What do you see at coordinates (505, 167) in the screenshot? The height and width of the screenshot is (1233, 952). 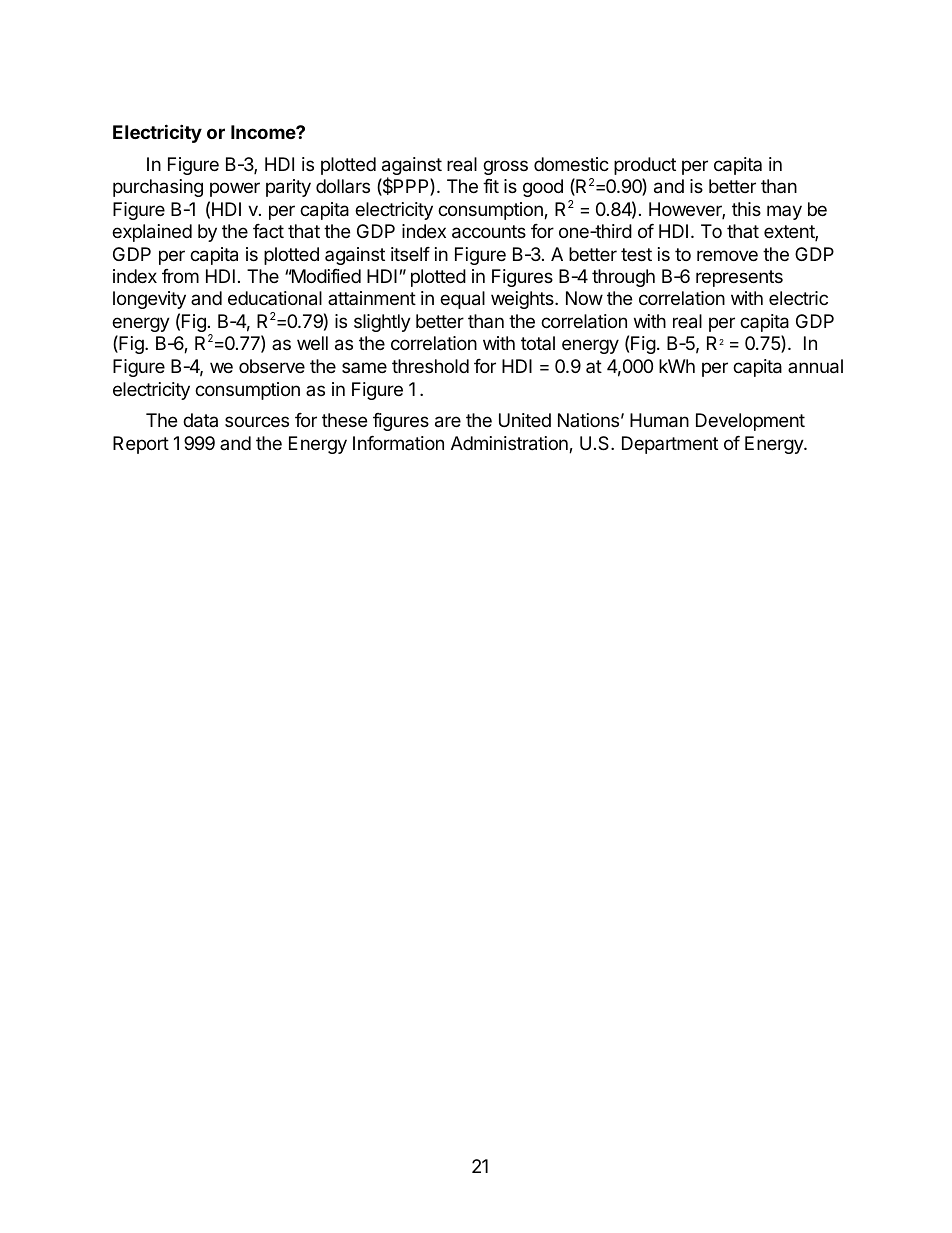 I see `gross` at bounding box center [505, 167].
